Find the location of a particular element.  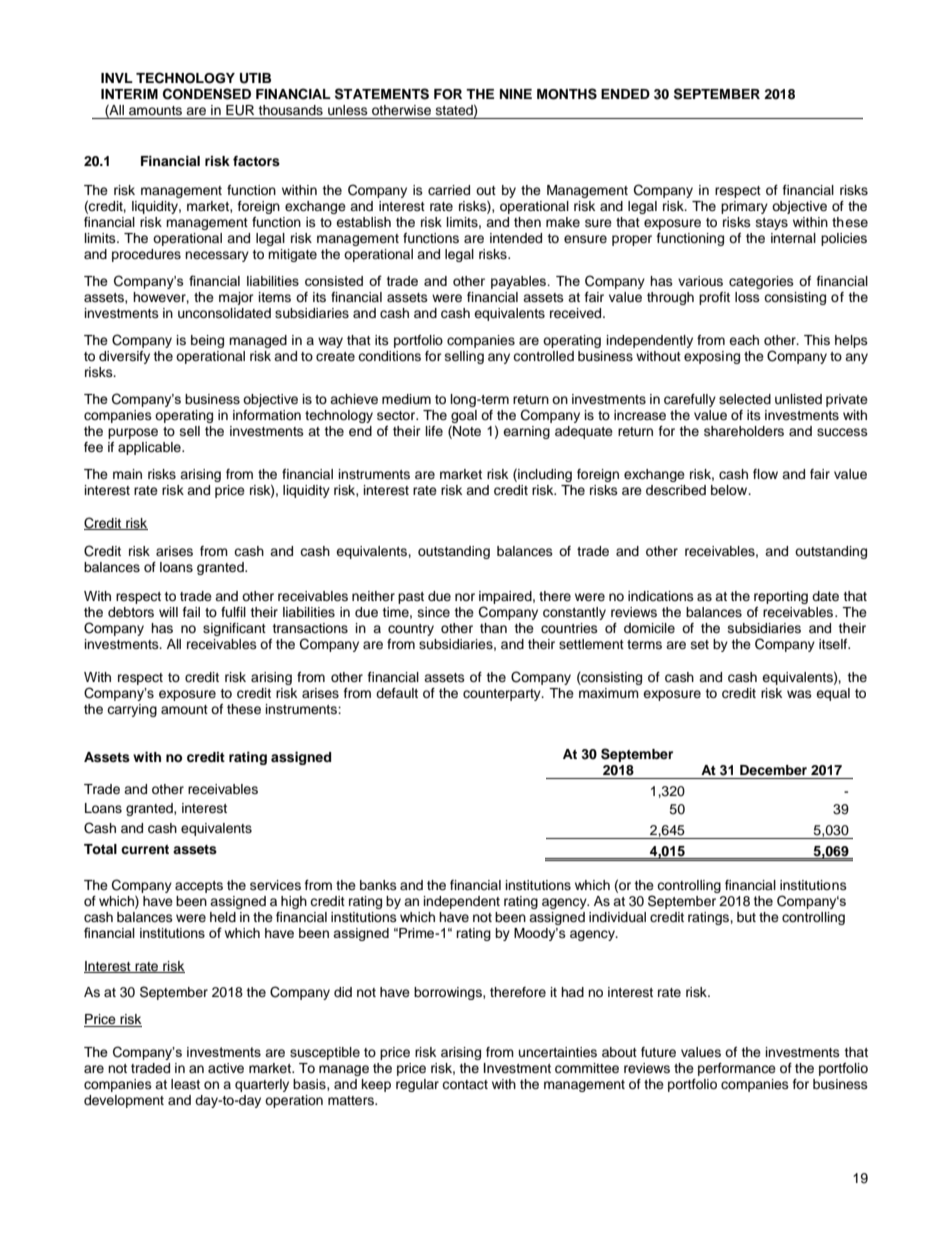

loss is located at coordinates (747, 297).
